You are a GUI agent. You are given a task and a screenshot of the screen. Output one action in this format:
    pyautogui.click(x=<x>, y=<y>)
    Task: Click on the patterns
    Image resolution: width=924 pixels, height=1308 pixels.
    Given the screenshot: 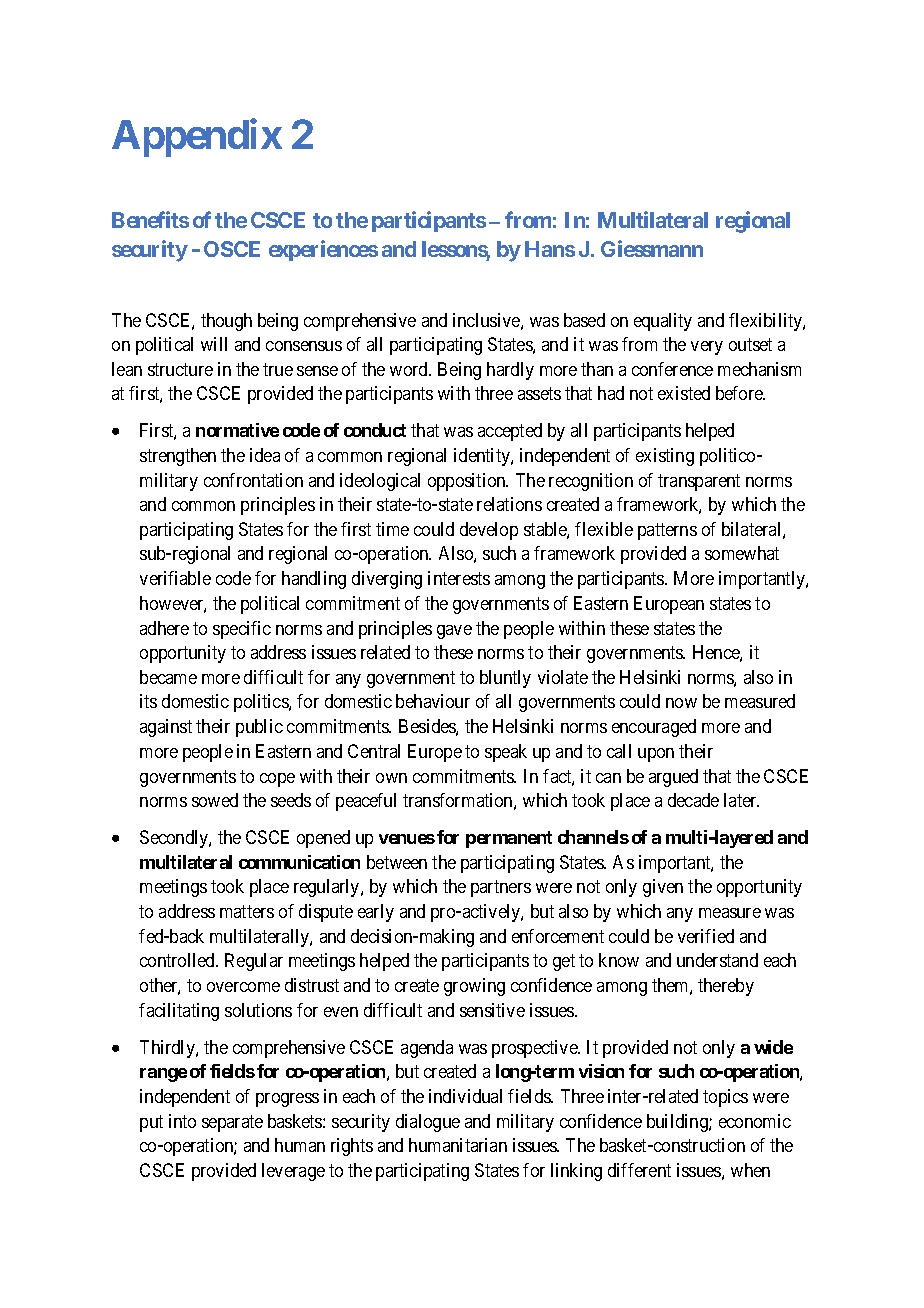 What is the action you would take?
    pyautogui.click(x=667, y=531)
